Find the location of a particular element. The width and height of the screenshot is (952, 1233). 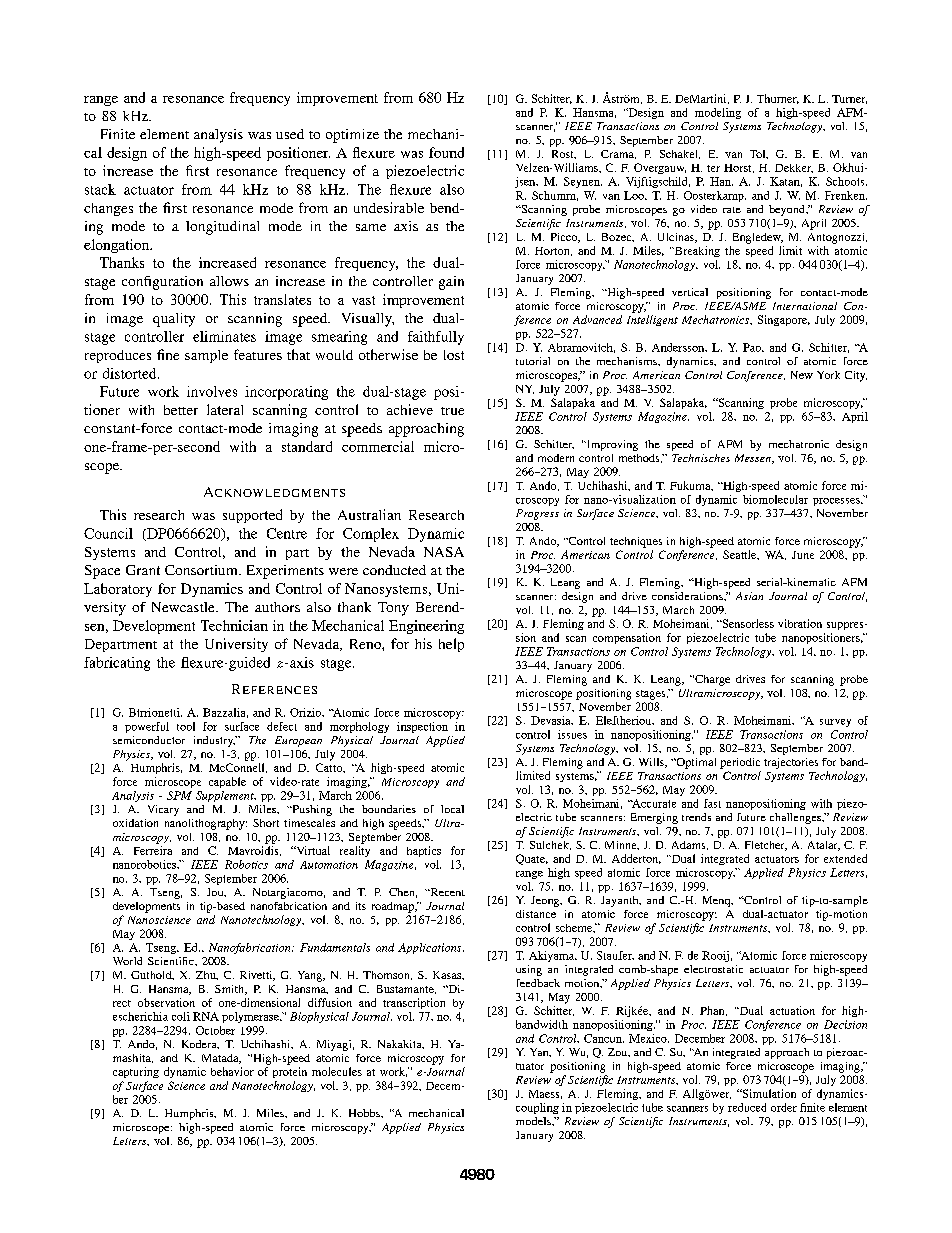

Ferreira is located at coordinates (153, 850).
